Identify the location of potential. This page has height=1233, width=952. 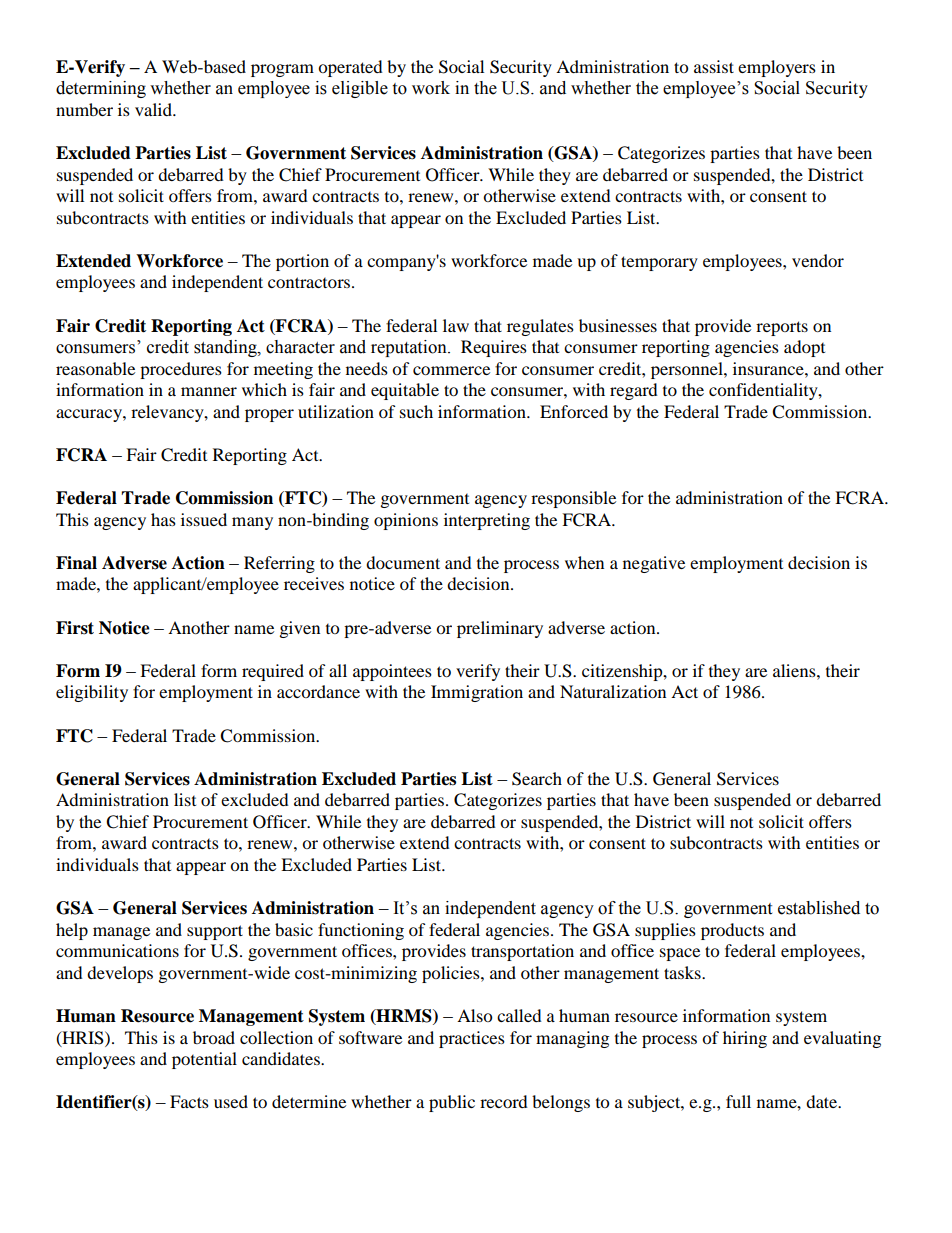
(204, 1060).
